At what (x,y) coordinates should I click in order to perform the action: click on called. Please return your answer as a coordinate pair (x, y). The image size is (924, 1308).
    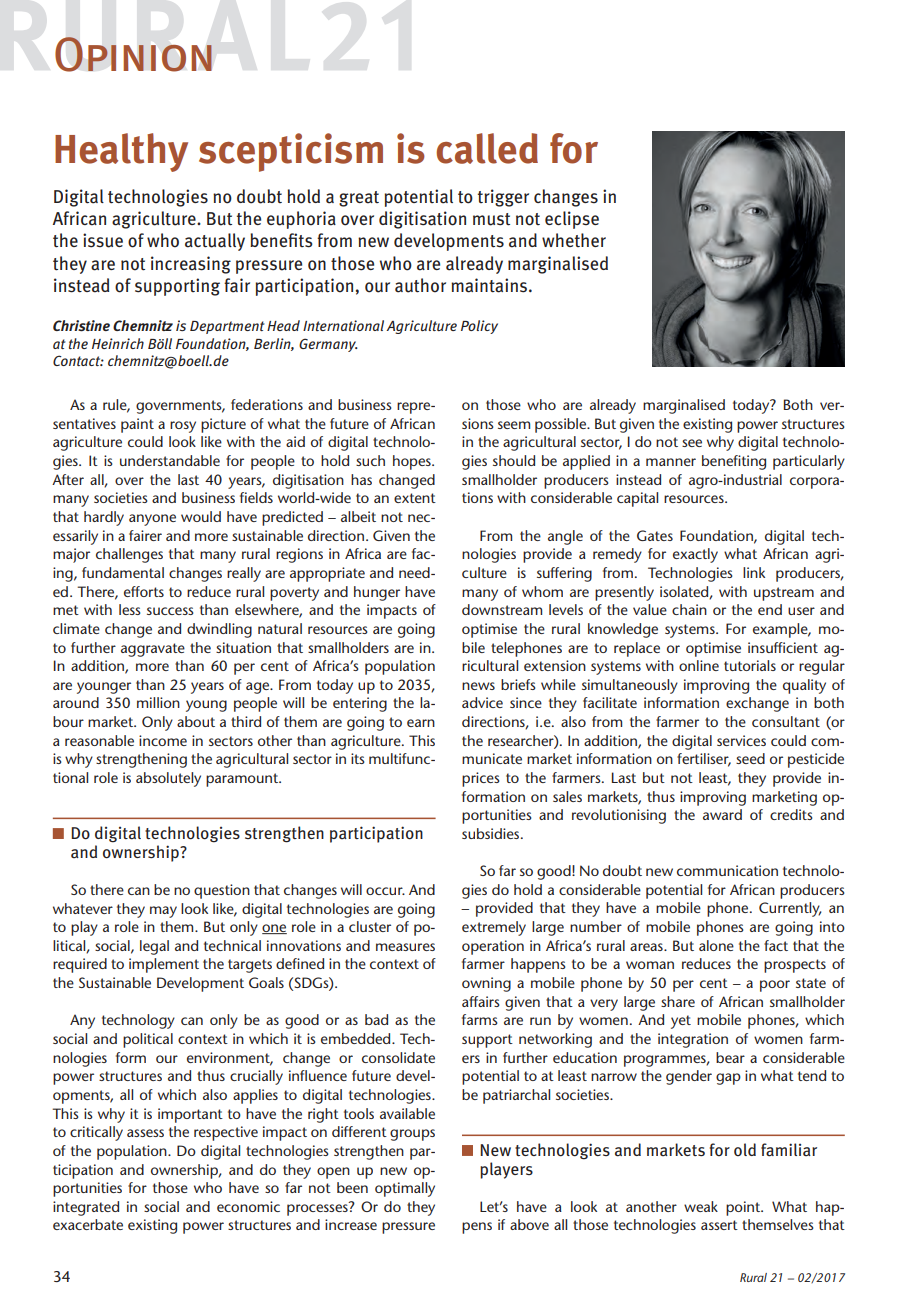
    Looking at the image, I should click on (487, 148).
